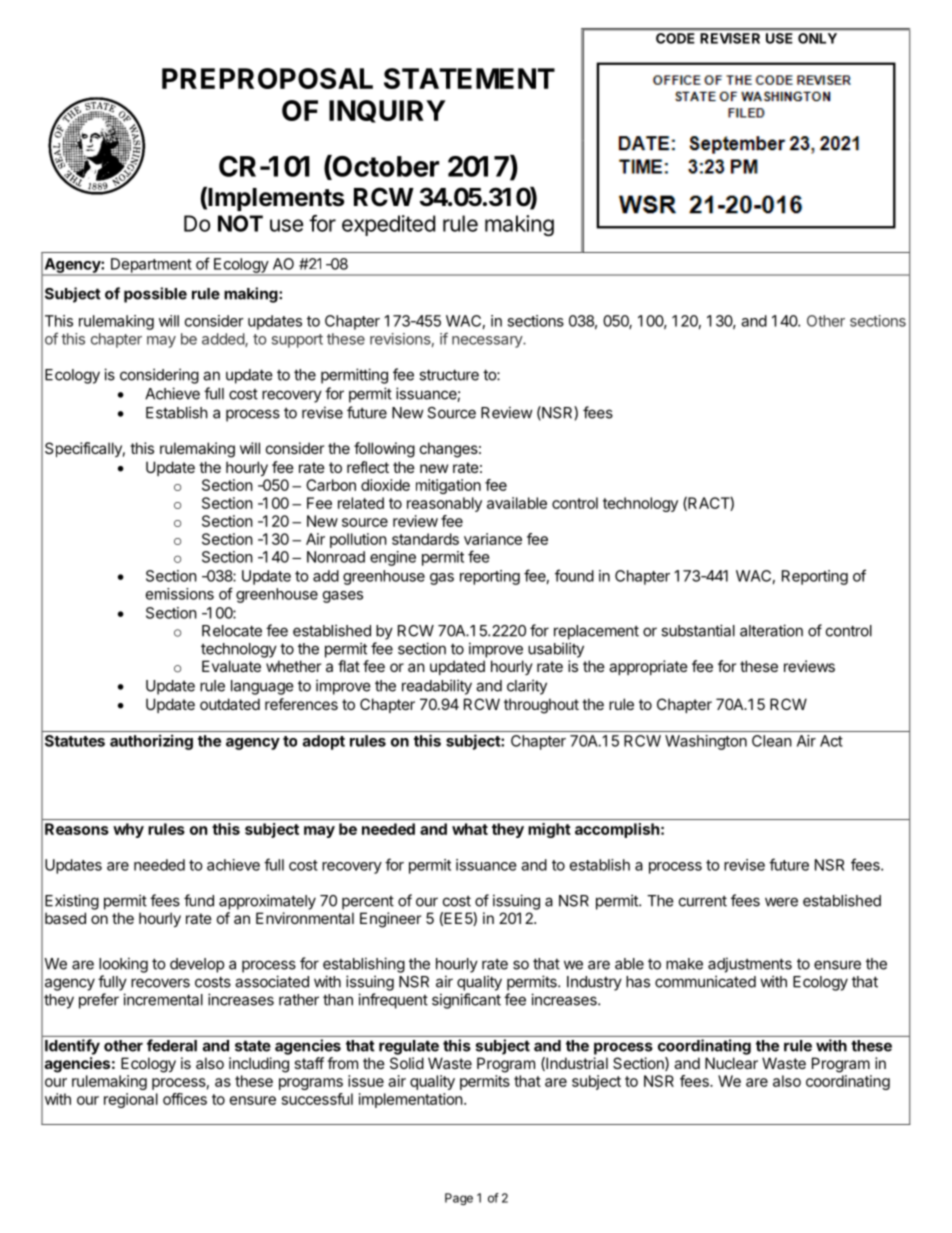  Describe the element at coordinates (437, 687) in the screenshot. I see `readability` at that location.
